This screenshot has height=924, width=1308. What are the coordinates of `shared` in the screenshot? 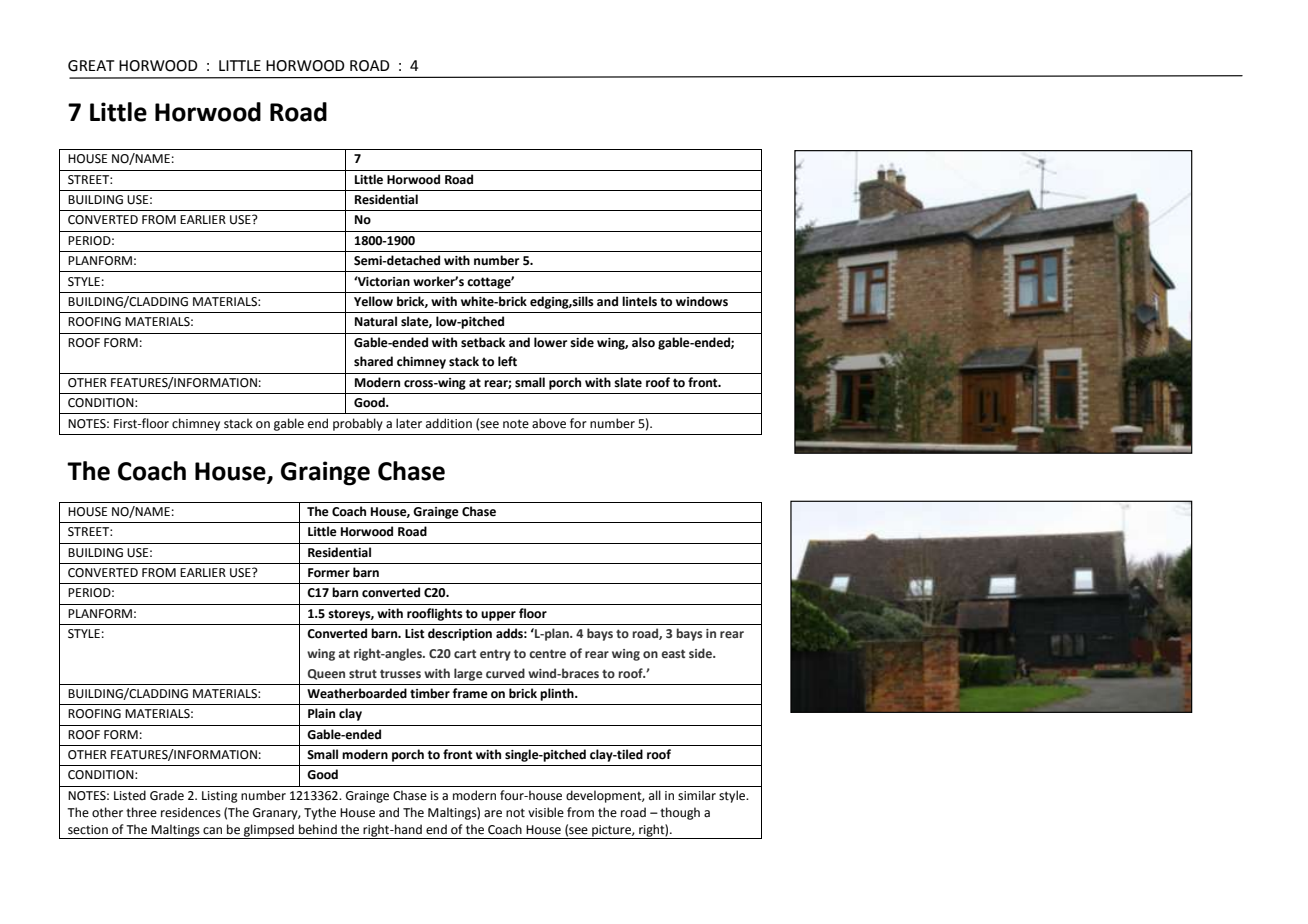 It's located at (373, 361).
